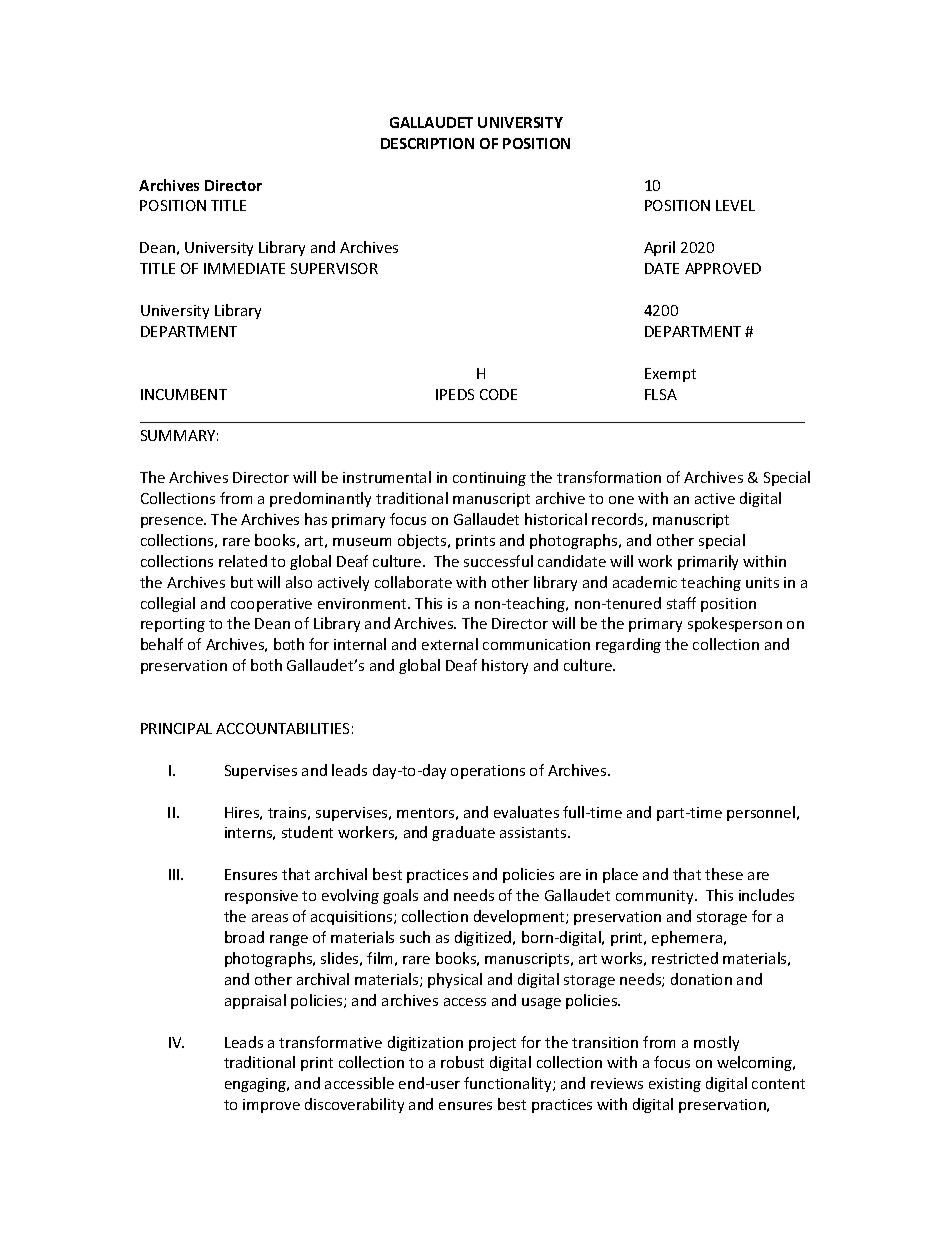 The height and width of the image is (1233, 952). What do you see at coordinates (244, 268) in the image?
I see `IMMEDIATE` at bounding box center [244, 268].
